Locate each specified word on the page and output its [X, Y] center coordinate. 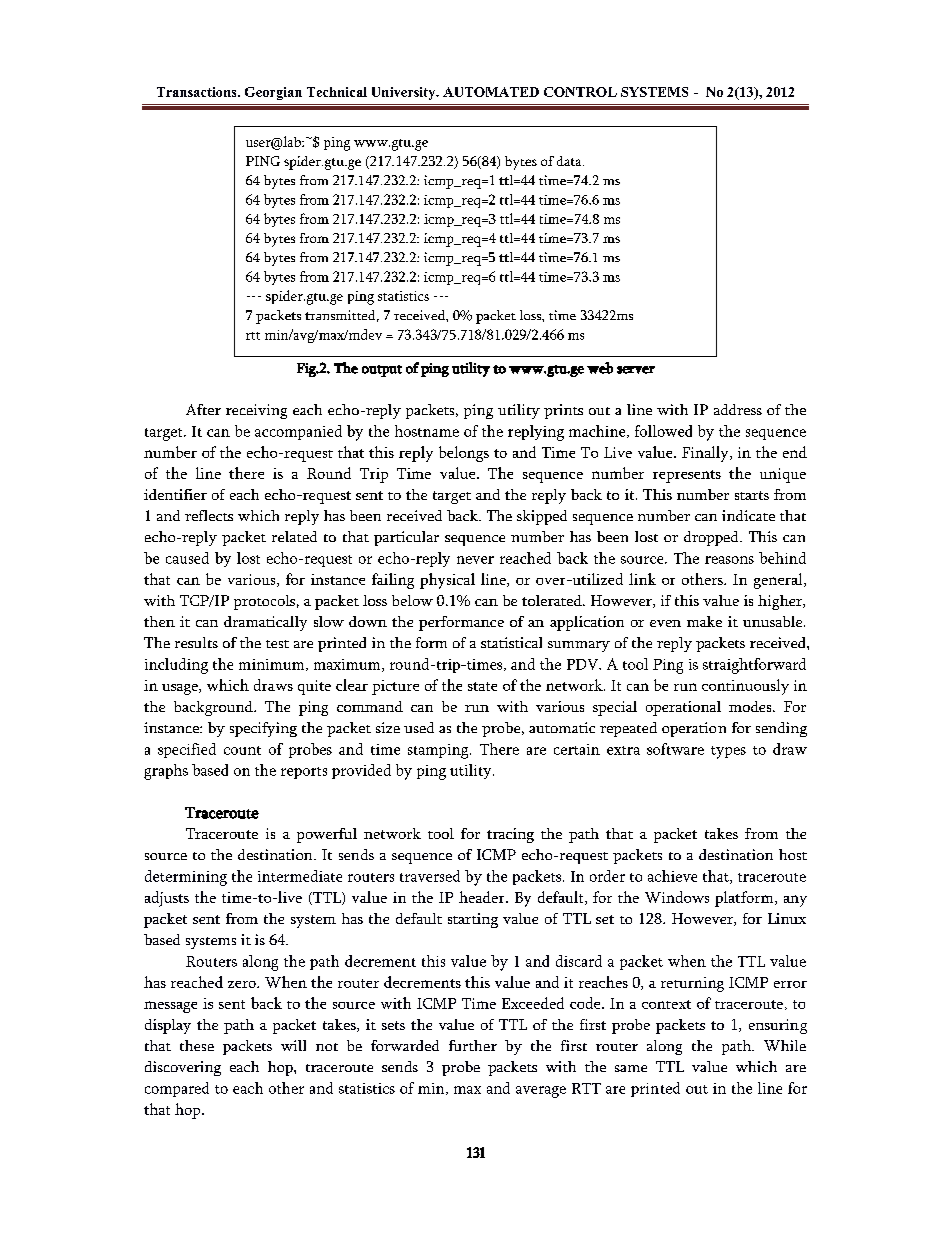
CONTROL [580, 92]
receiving [256, 411]
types [728, 752]
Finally [706, 454]
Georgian [273, 93]
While [785, 1045]
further [473, 1045]
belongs [464, 454]
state [482, 686]
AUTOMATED [491, 92]
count [242, 750]
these [197, 1045]
